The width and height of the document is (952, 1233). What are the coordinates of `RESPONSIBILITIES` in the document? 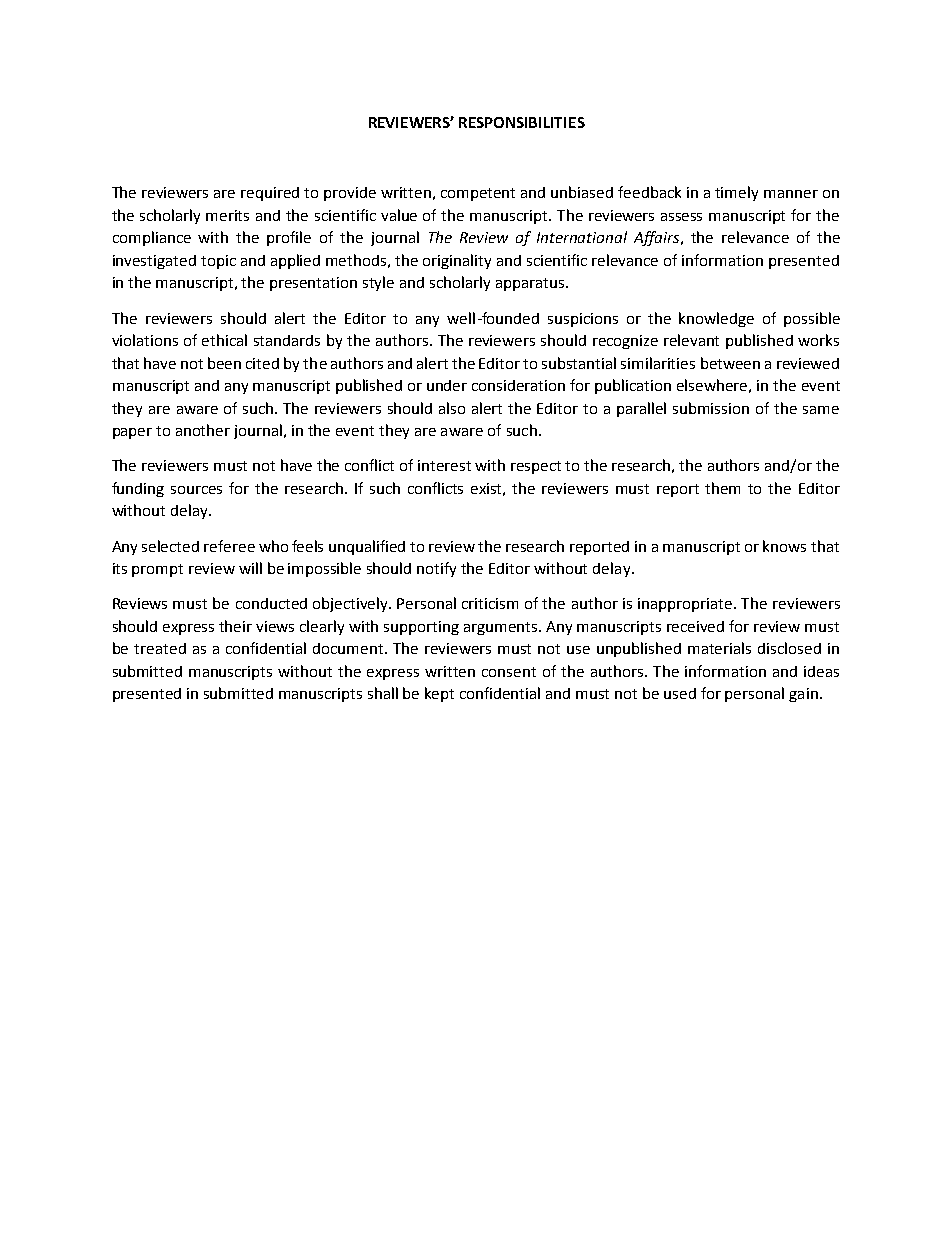 It's located at (522, 122).
